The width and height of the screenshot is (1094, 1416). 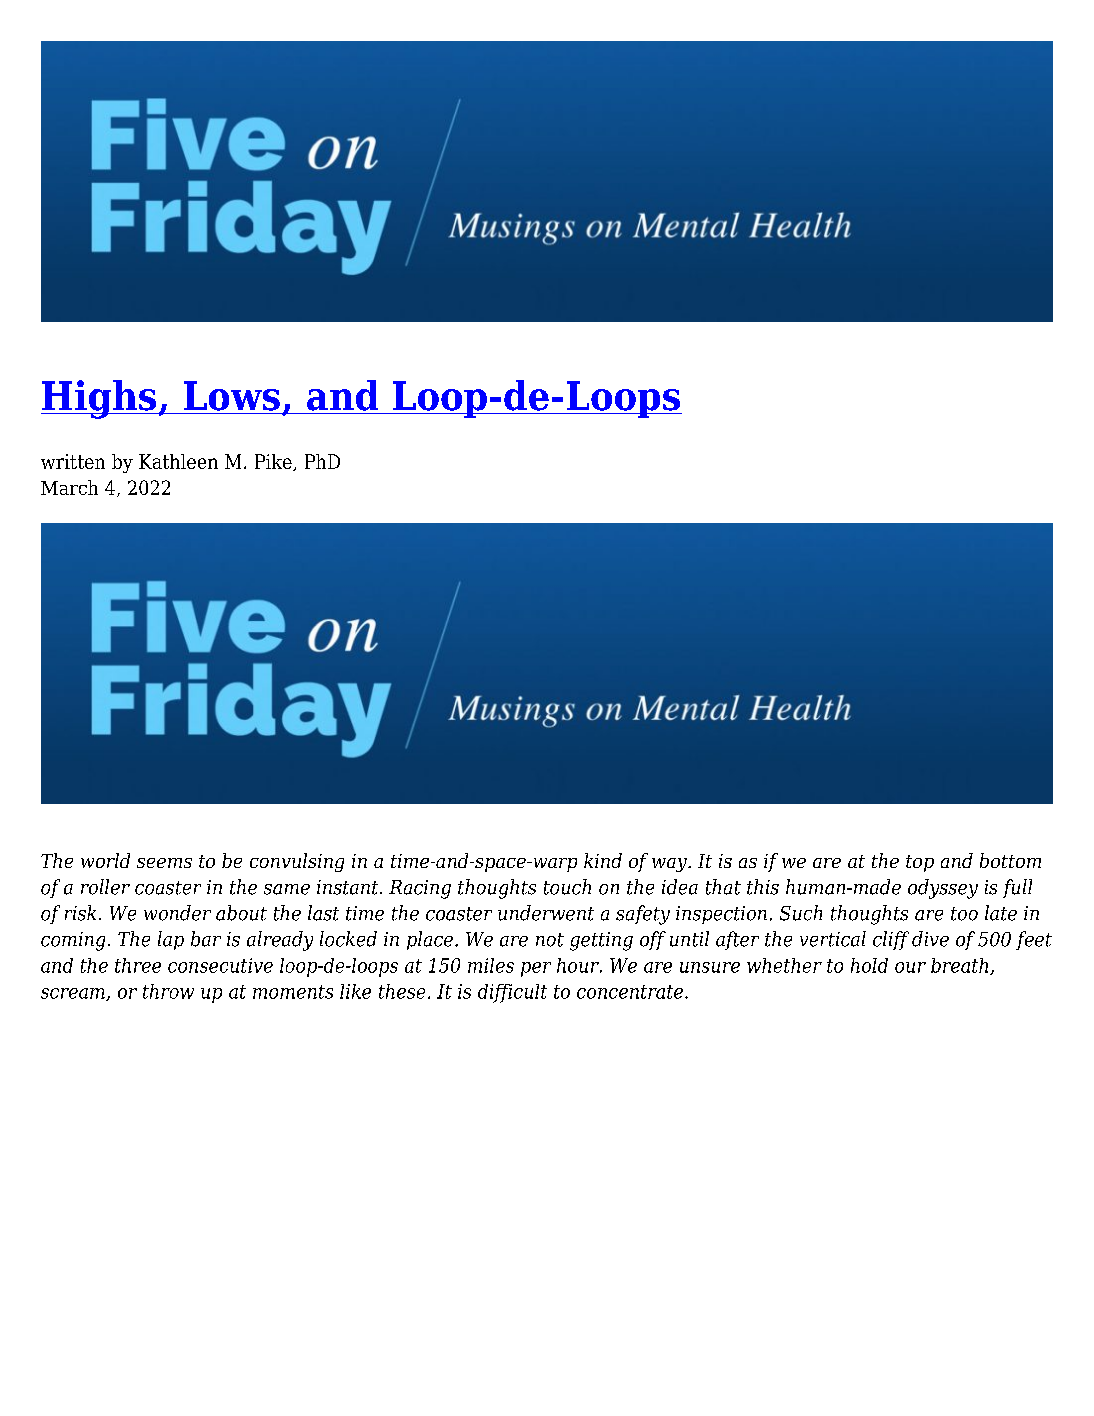 What do you see at coordinates (1010, 860) in the screenshot?
I see `bottom` at bounding box center [1010, 860].
